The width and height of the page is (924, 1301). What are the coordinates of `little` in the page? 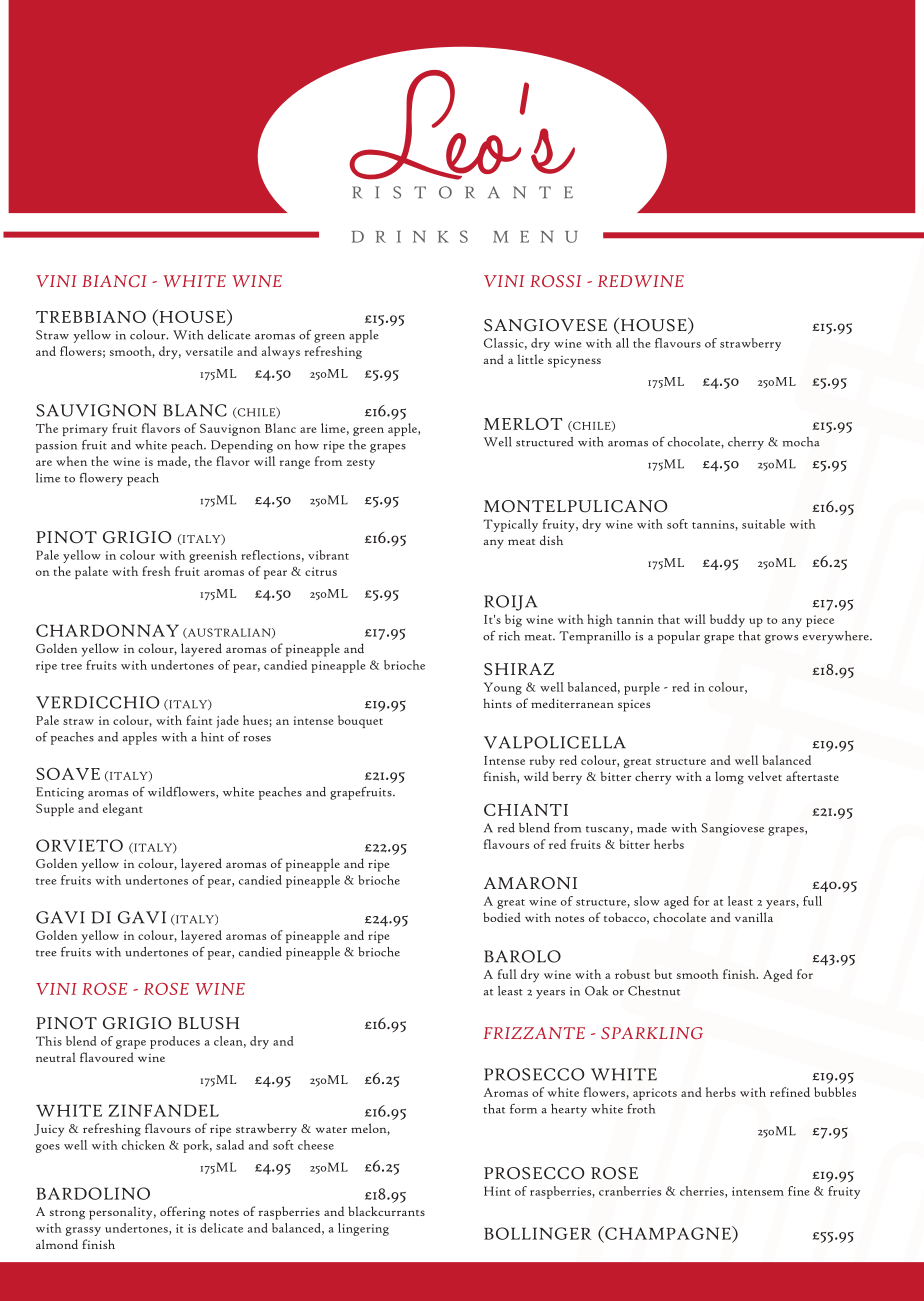 It's located at (530, 359).
